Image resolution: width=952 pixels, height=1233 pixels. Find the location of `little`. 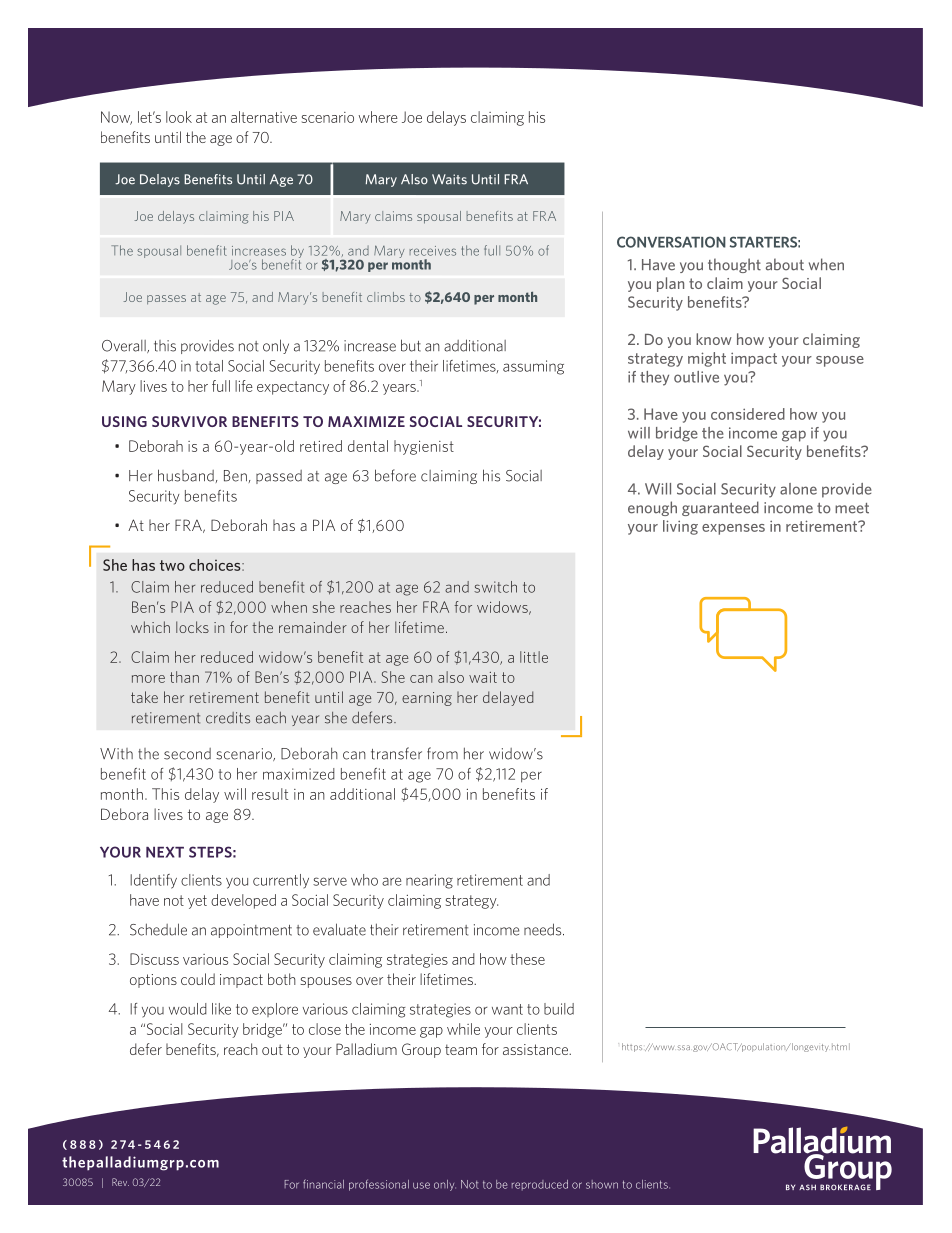

little is located at coordinates (534, 657).
